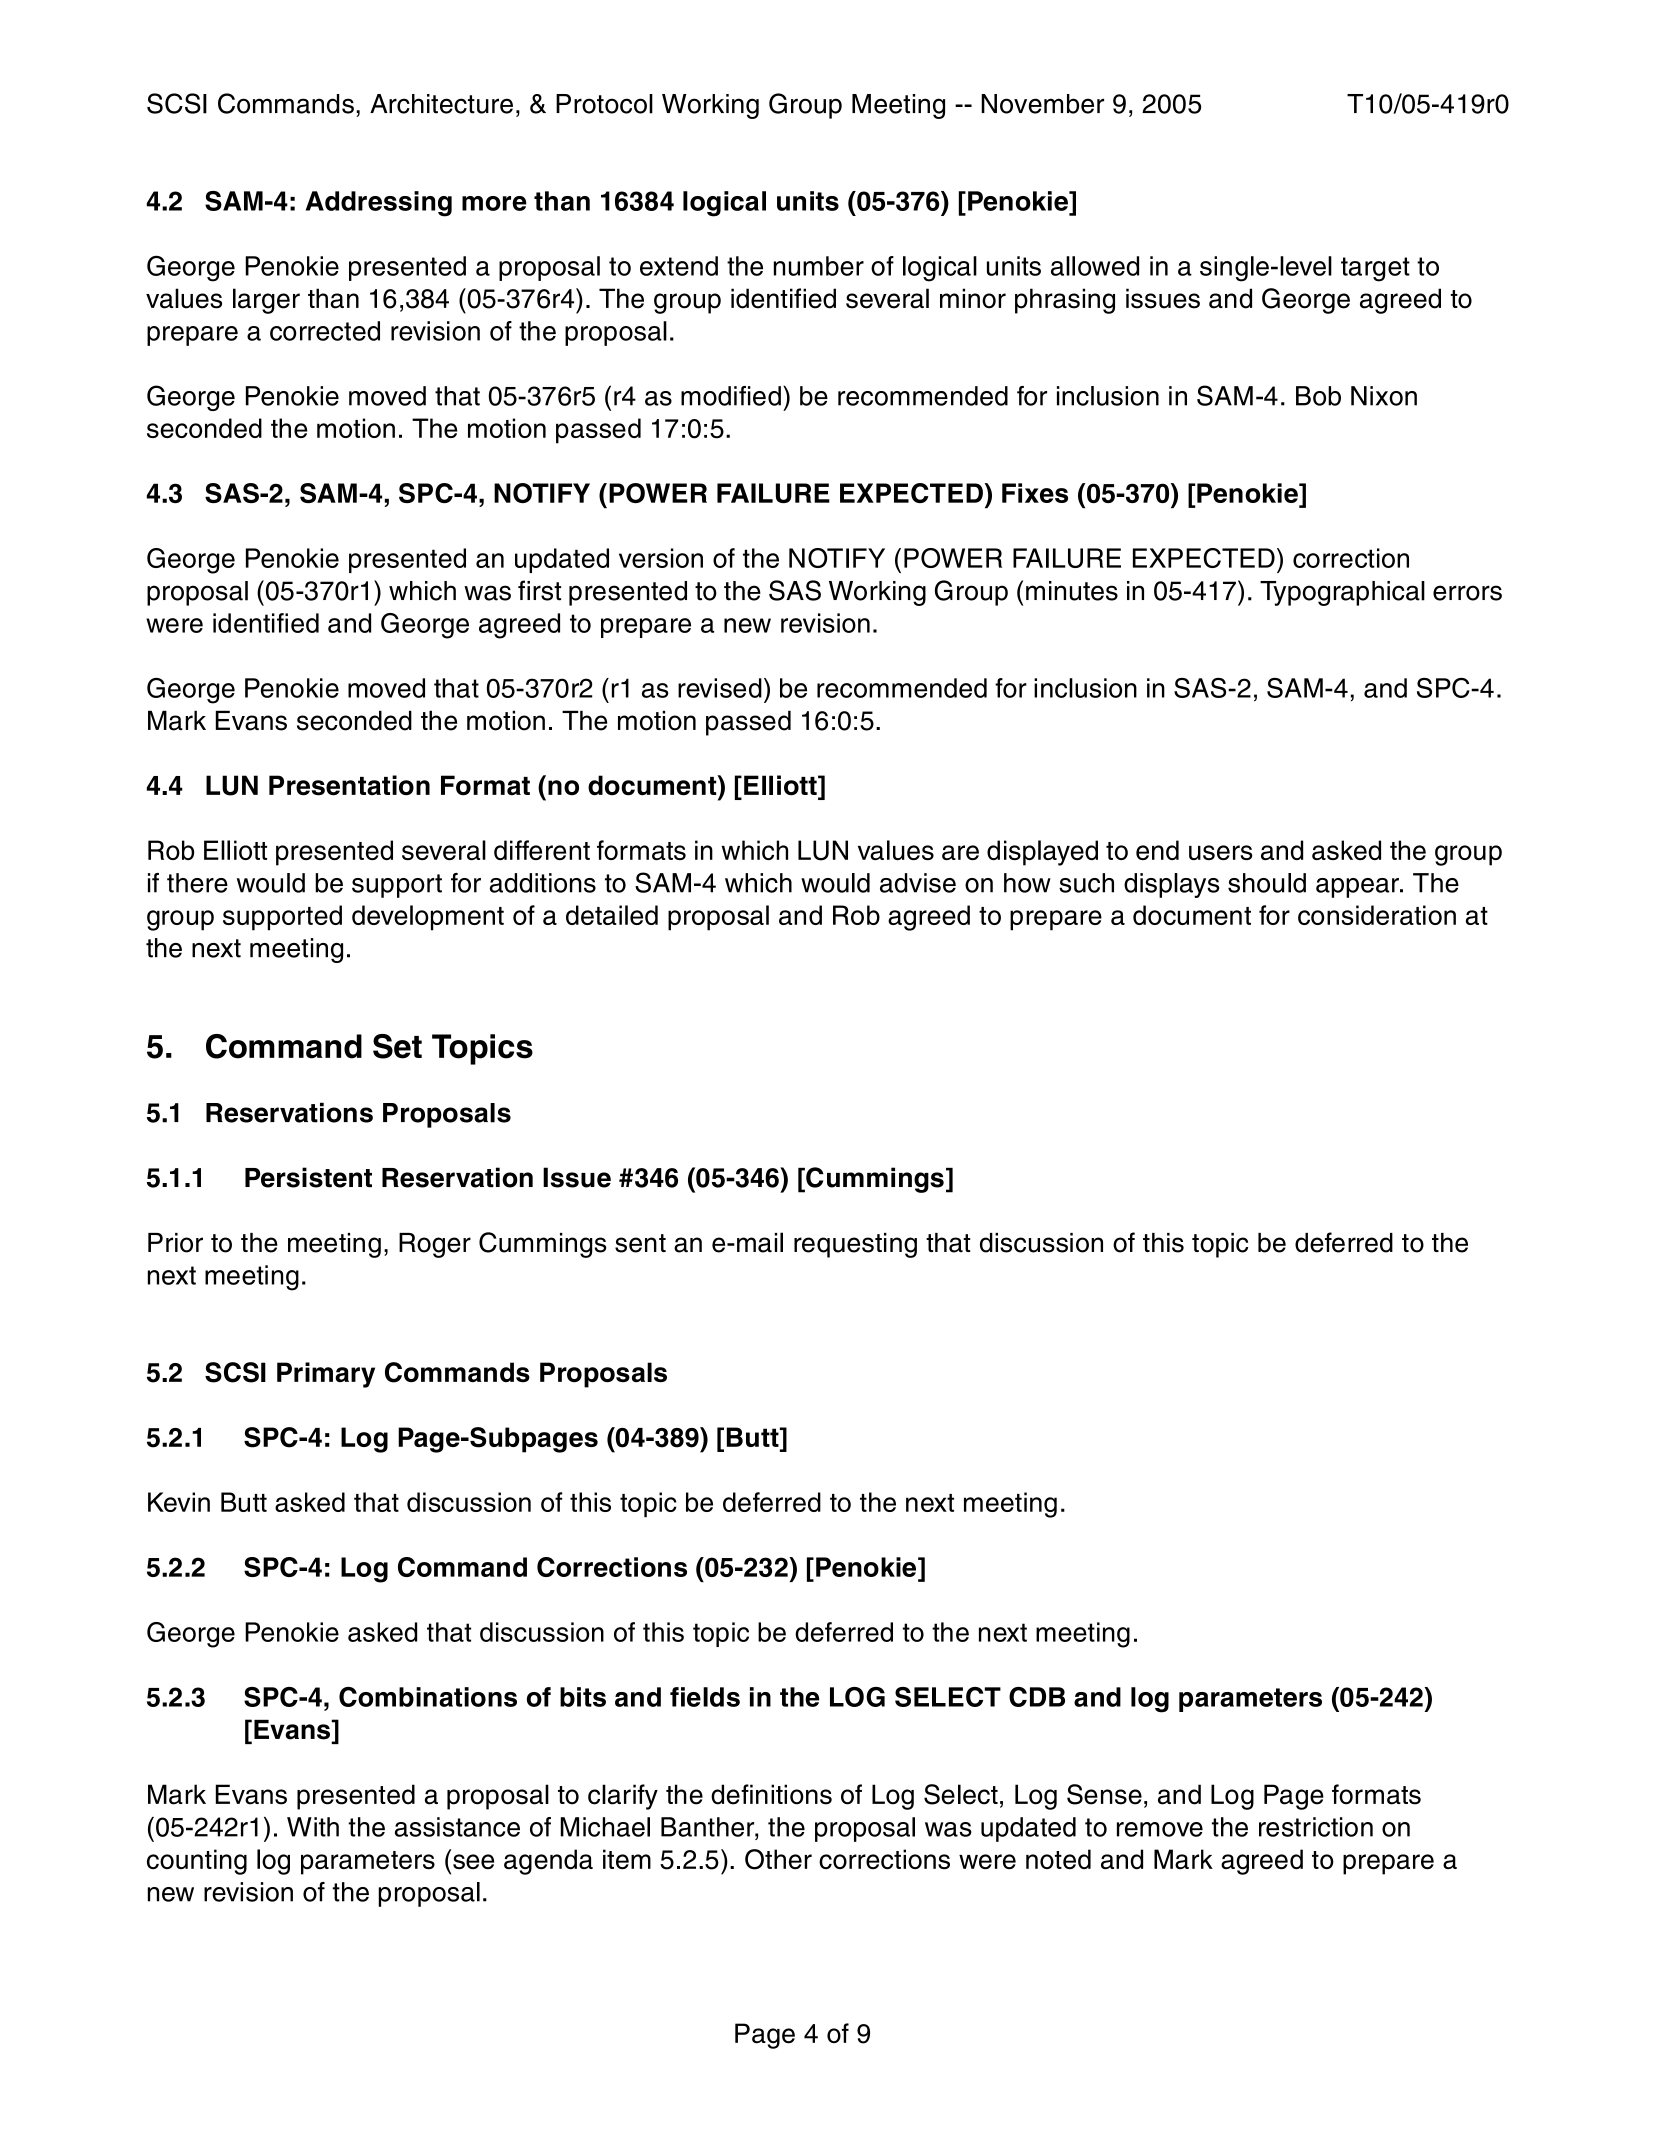 This page has height=2140, width=1653. What do you see at coordinates (918, 883) in the page?
I see `advise` at bounding box center [918, 883].
